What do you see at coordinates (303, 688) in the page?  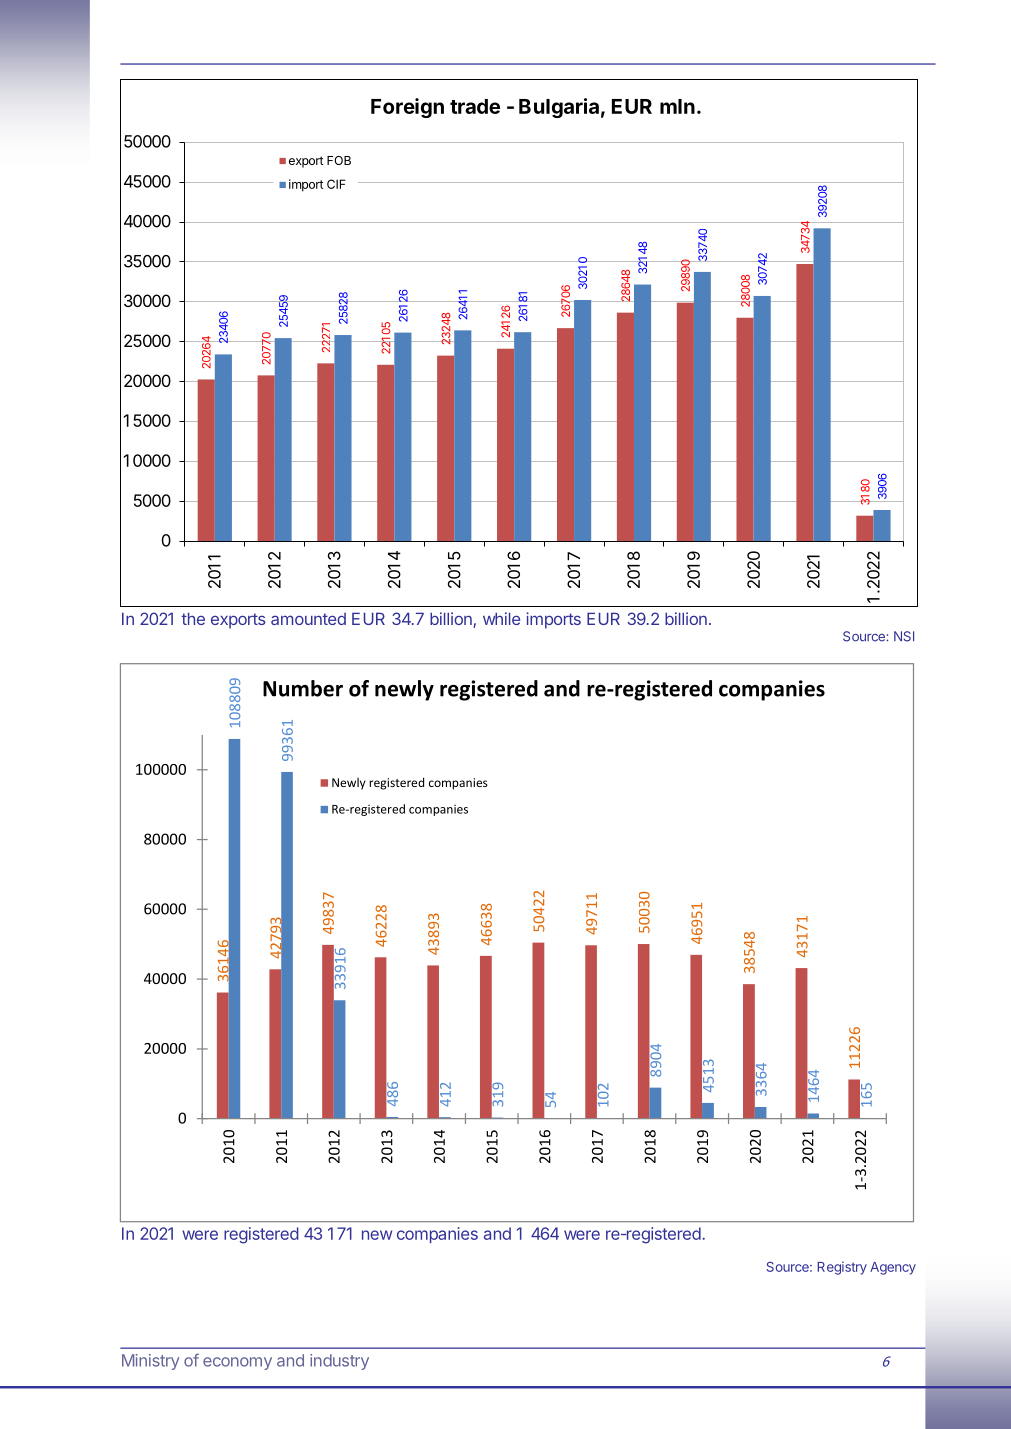 I see `Number` at bounding box center [303, 688].
